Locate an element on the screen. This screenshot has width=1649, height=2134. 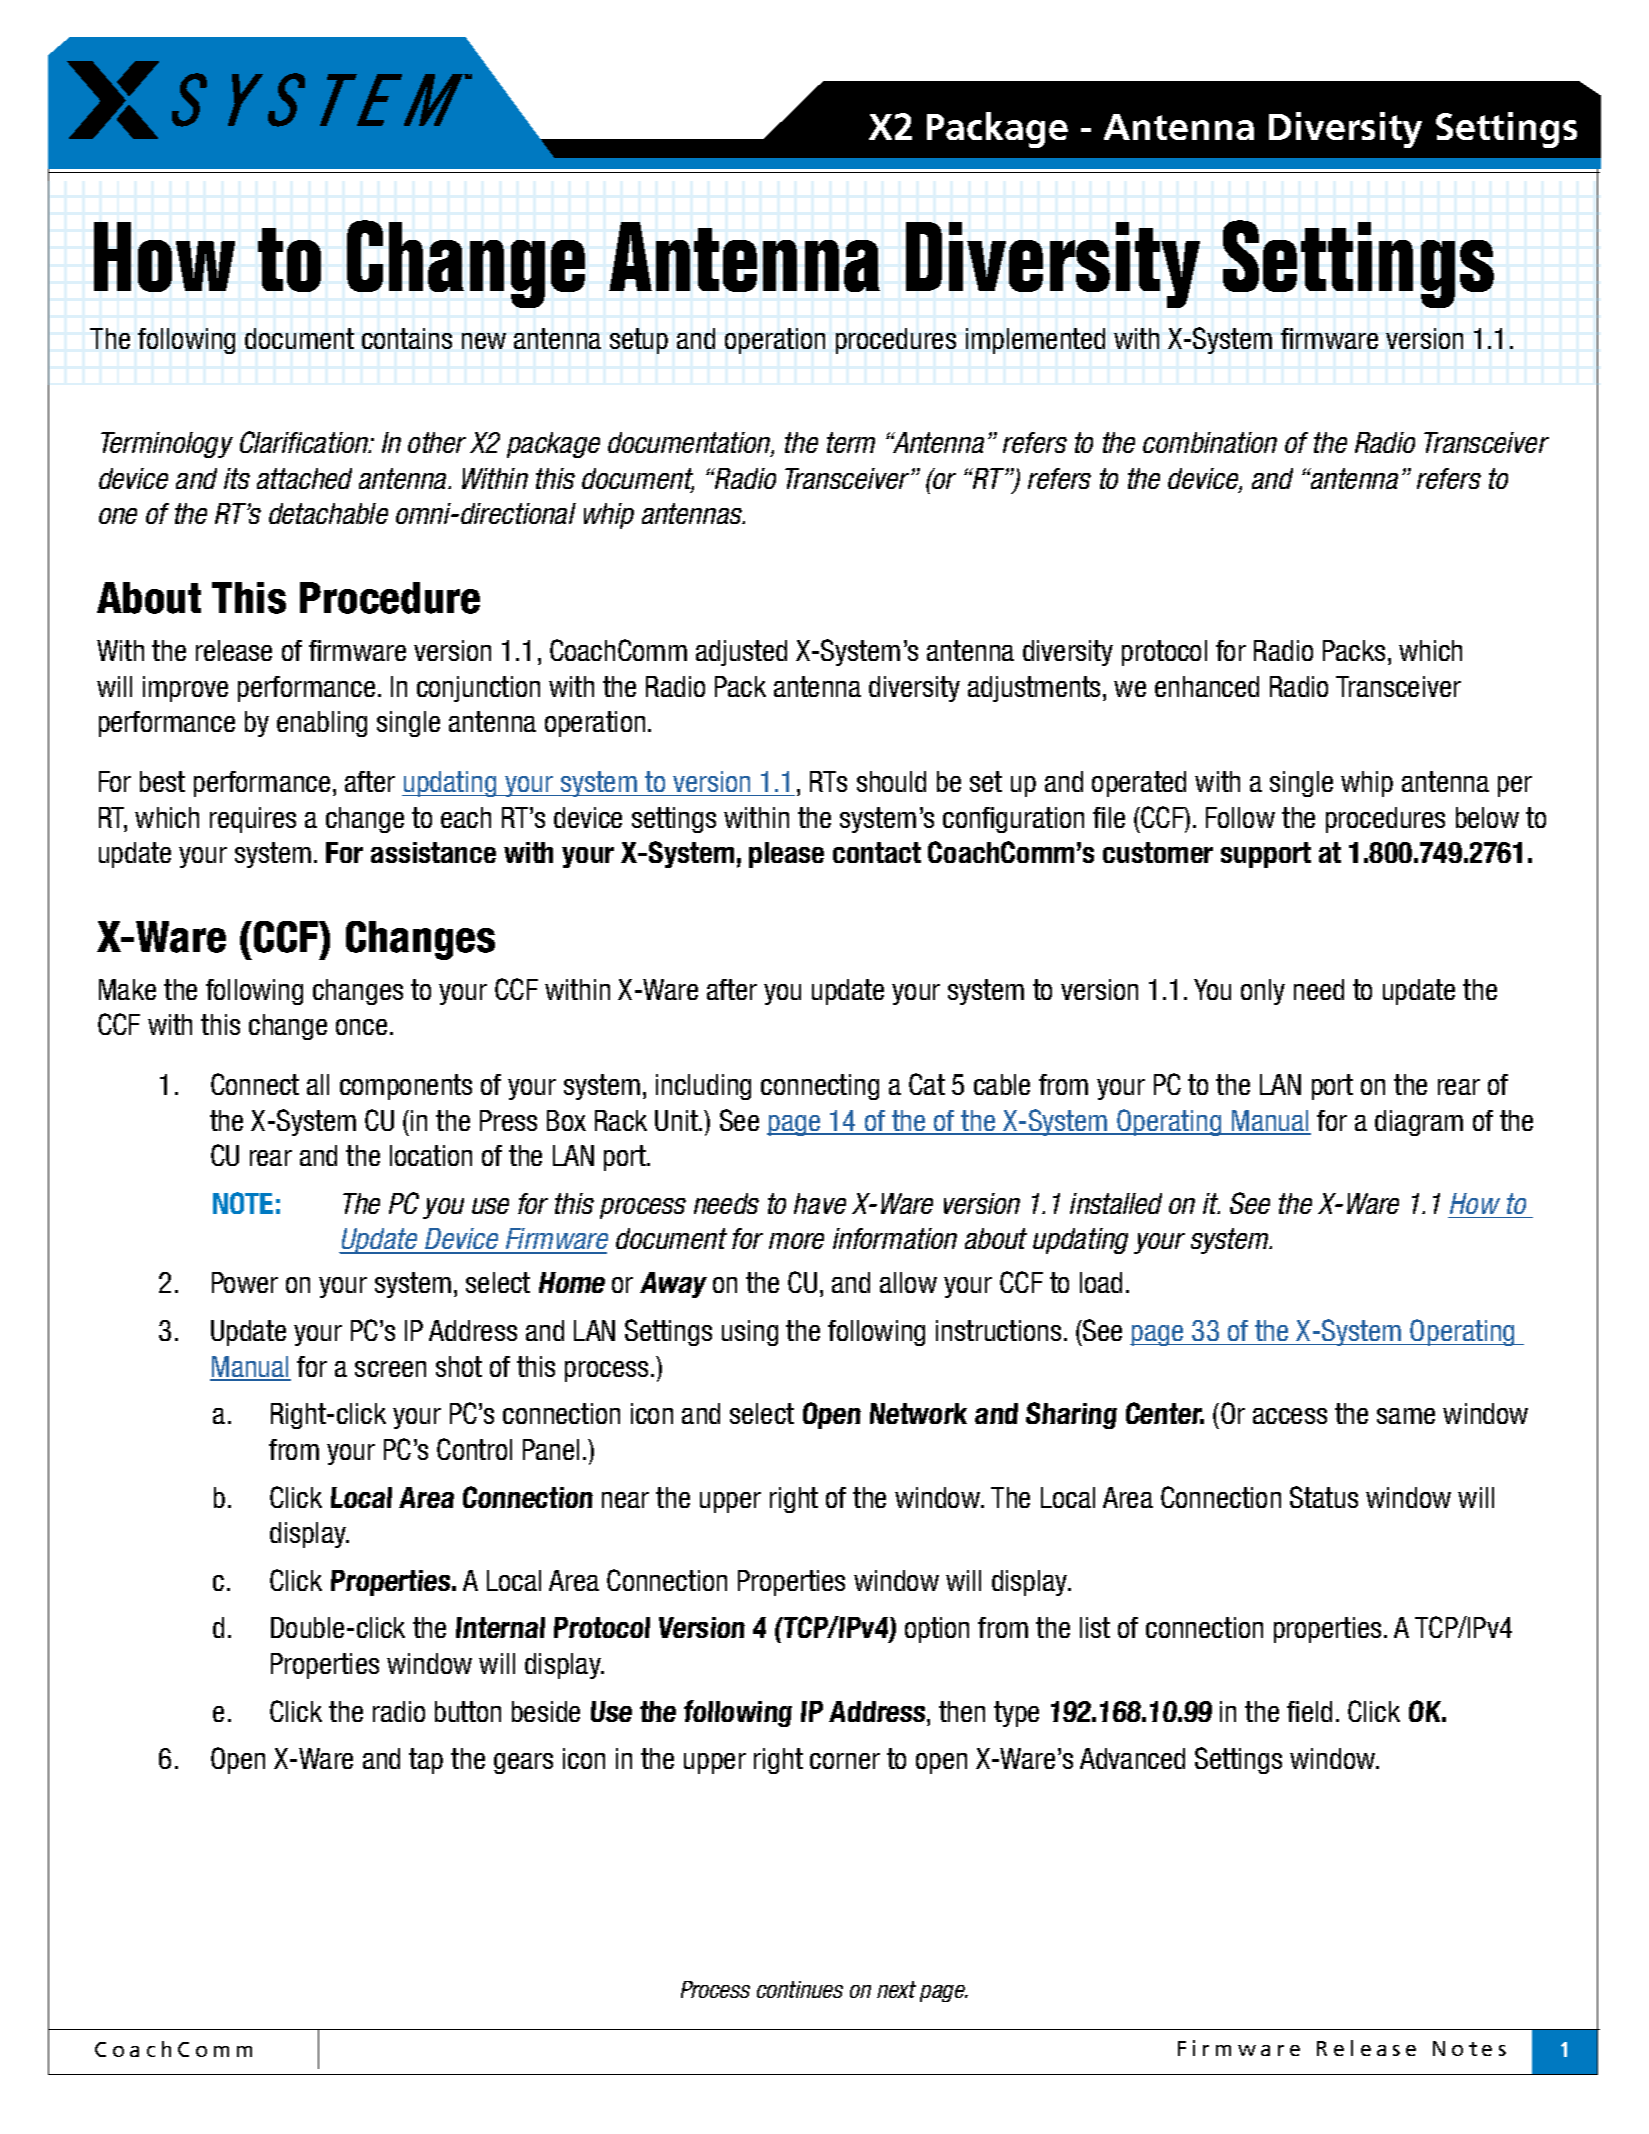
using is located at coordinates (750, 1333).
